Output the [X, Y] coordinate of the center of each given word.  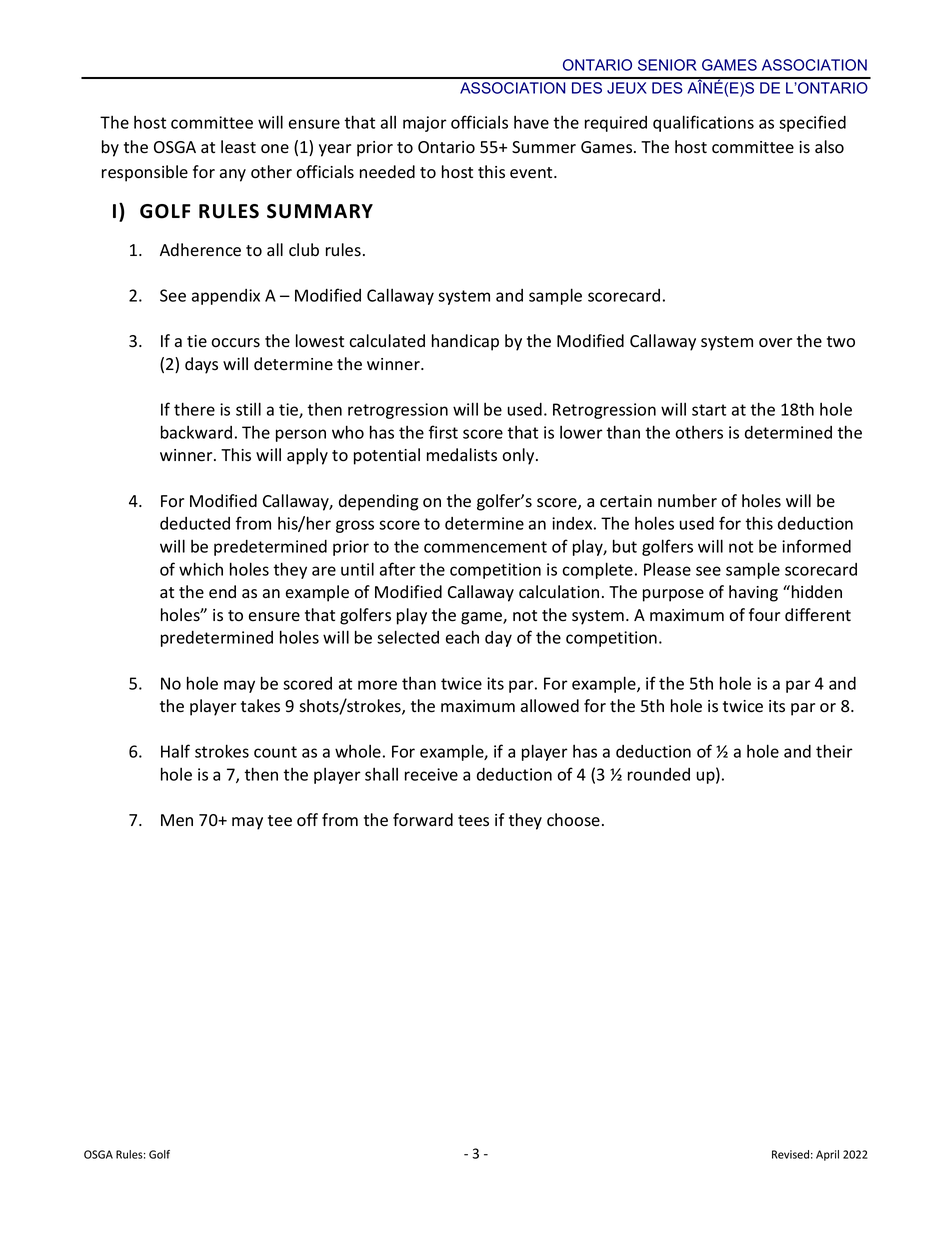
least [238, 147]
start [709, 410]
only [519, 456]
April [827, 1155]
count [275, 752]
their [834, 751]
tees [473, 821]
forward [423, 820]
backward [196, 432]
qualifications [703, 123]
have [531, 122]
